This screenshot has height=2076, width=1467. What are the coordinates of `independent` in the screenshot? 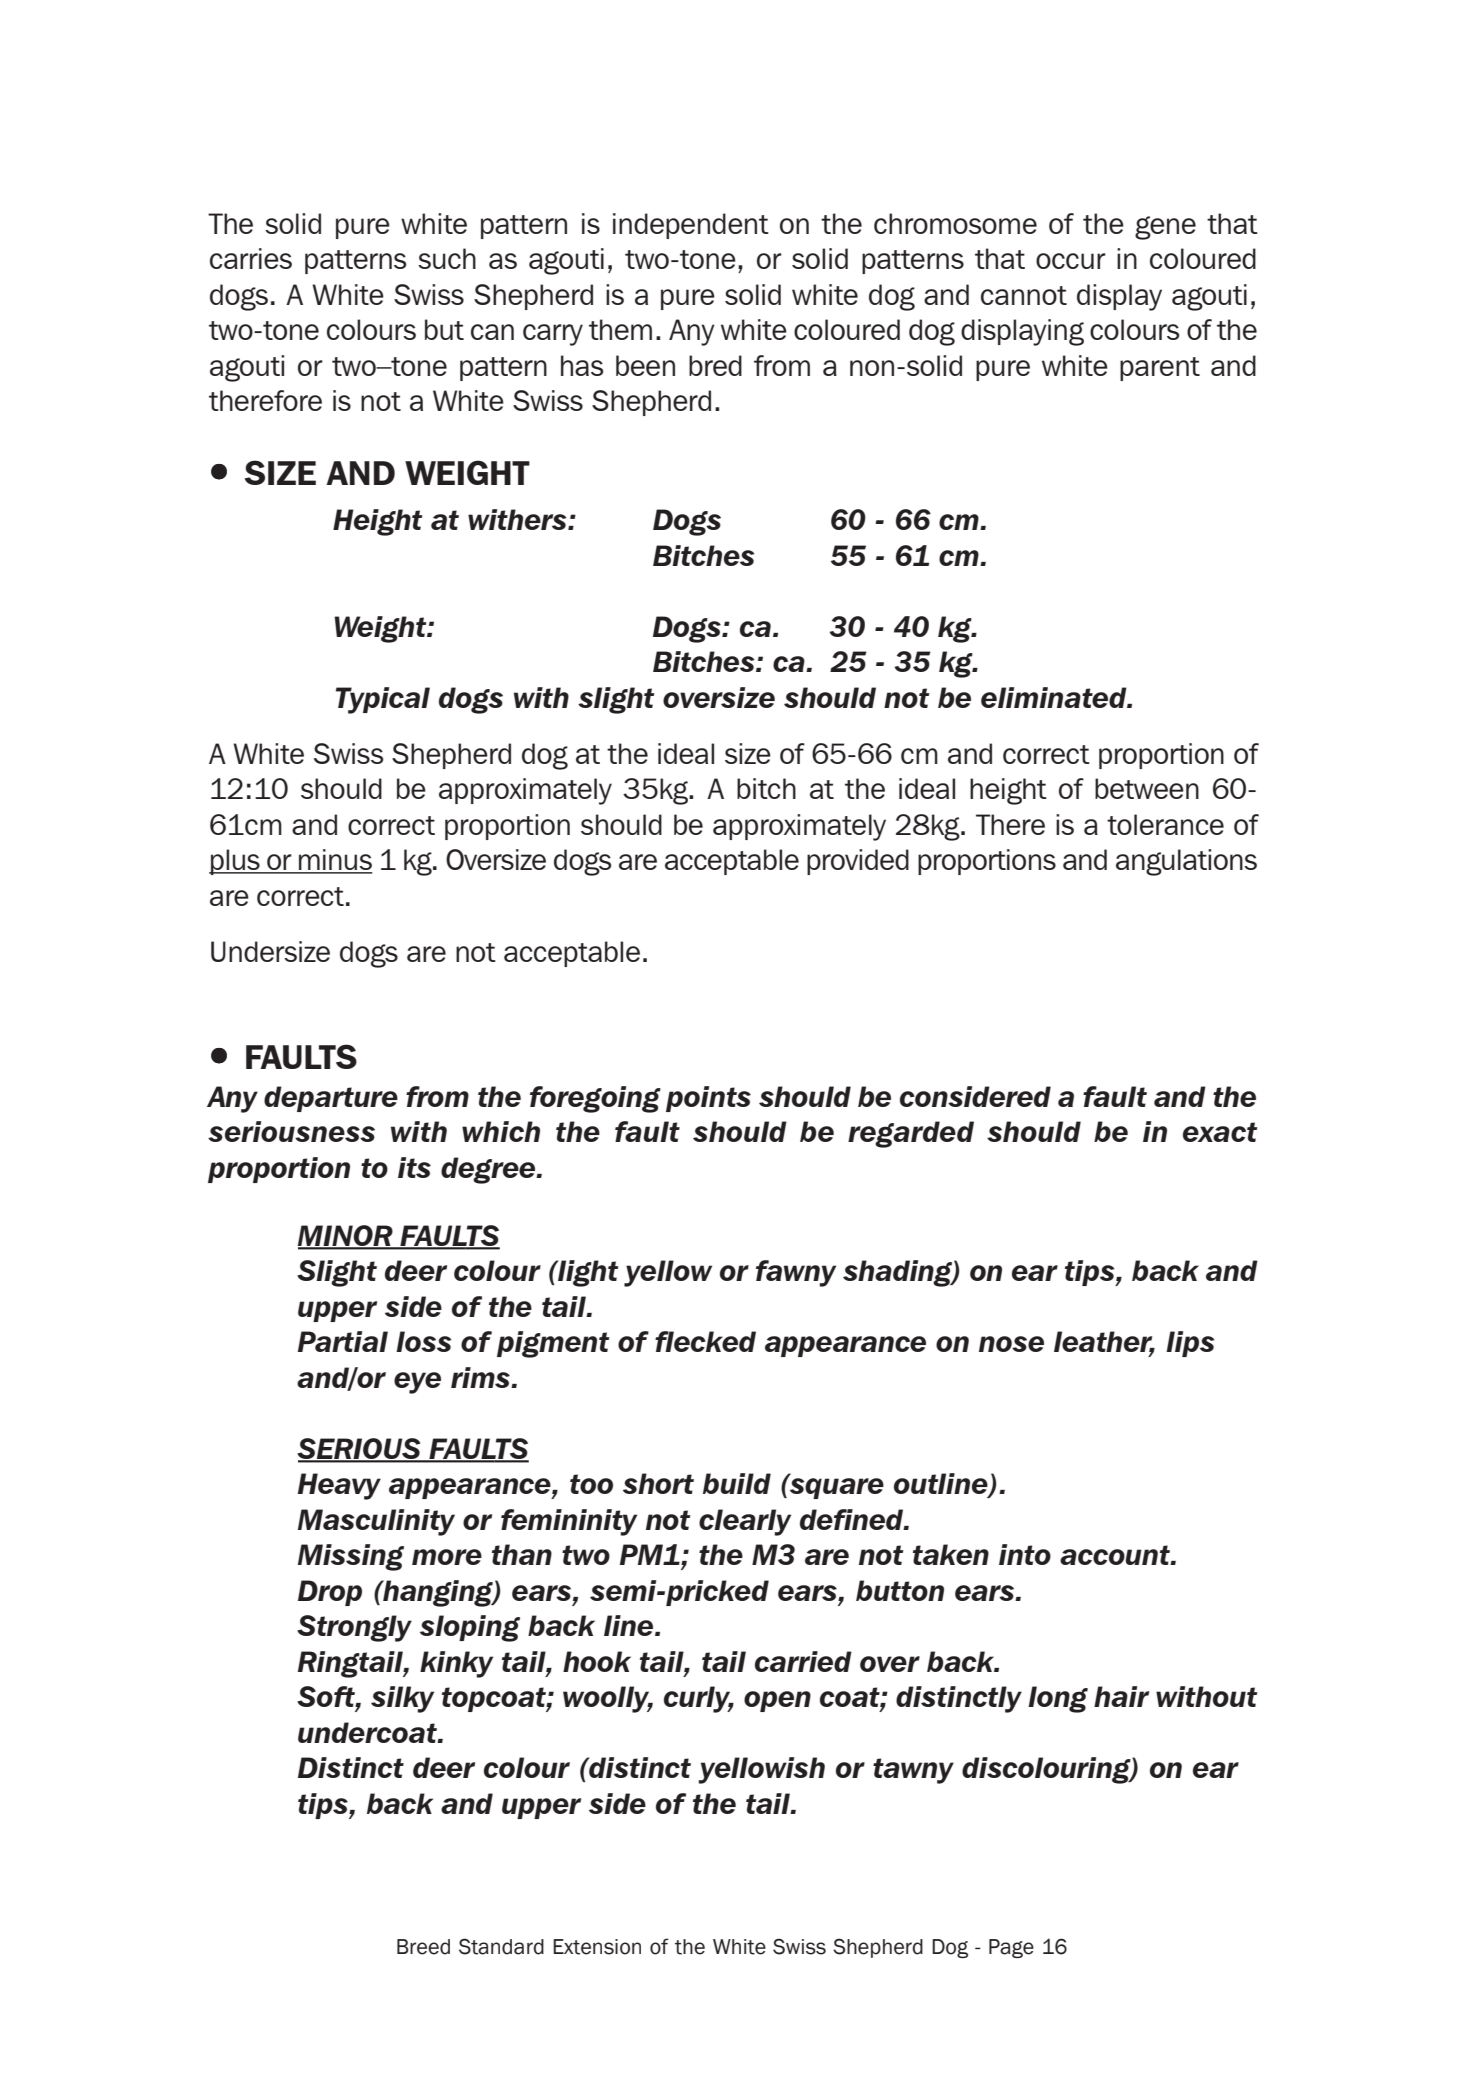 It's located at (691, 226).
